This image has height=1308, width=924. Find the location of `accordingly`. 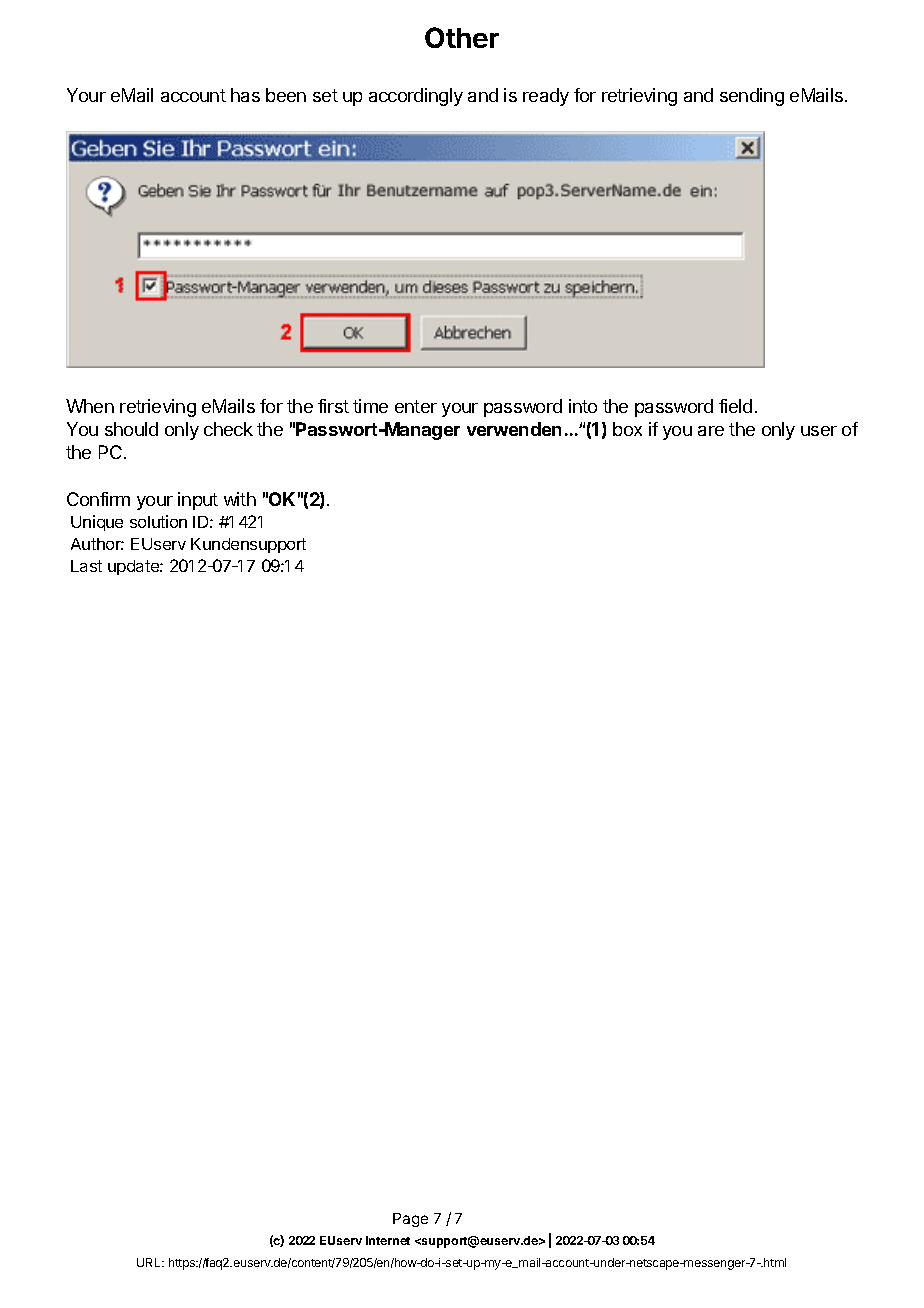

accordingly is located at coordinates (416, 97).
